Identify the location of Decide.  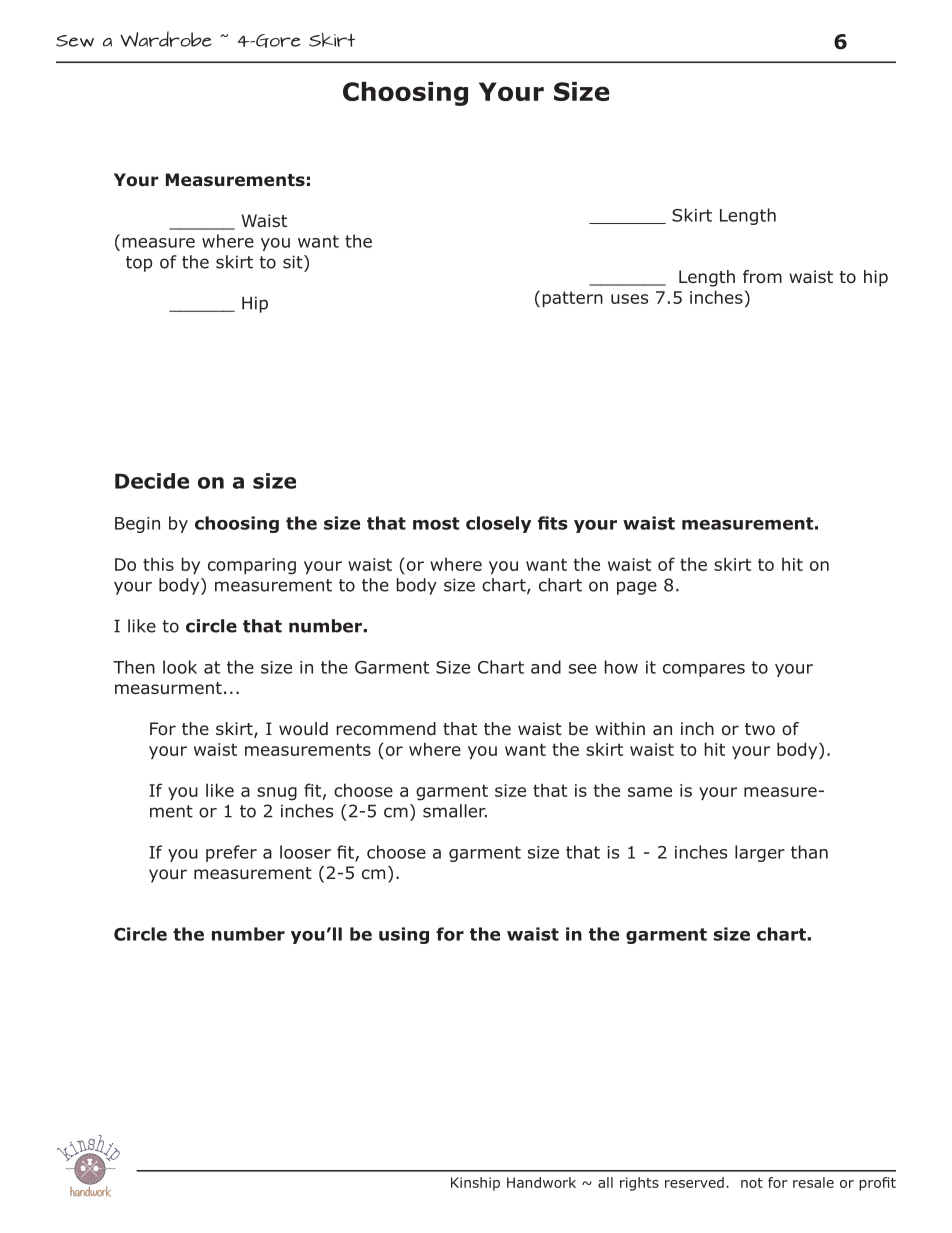
(152, 481).
